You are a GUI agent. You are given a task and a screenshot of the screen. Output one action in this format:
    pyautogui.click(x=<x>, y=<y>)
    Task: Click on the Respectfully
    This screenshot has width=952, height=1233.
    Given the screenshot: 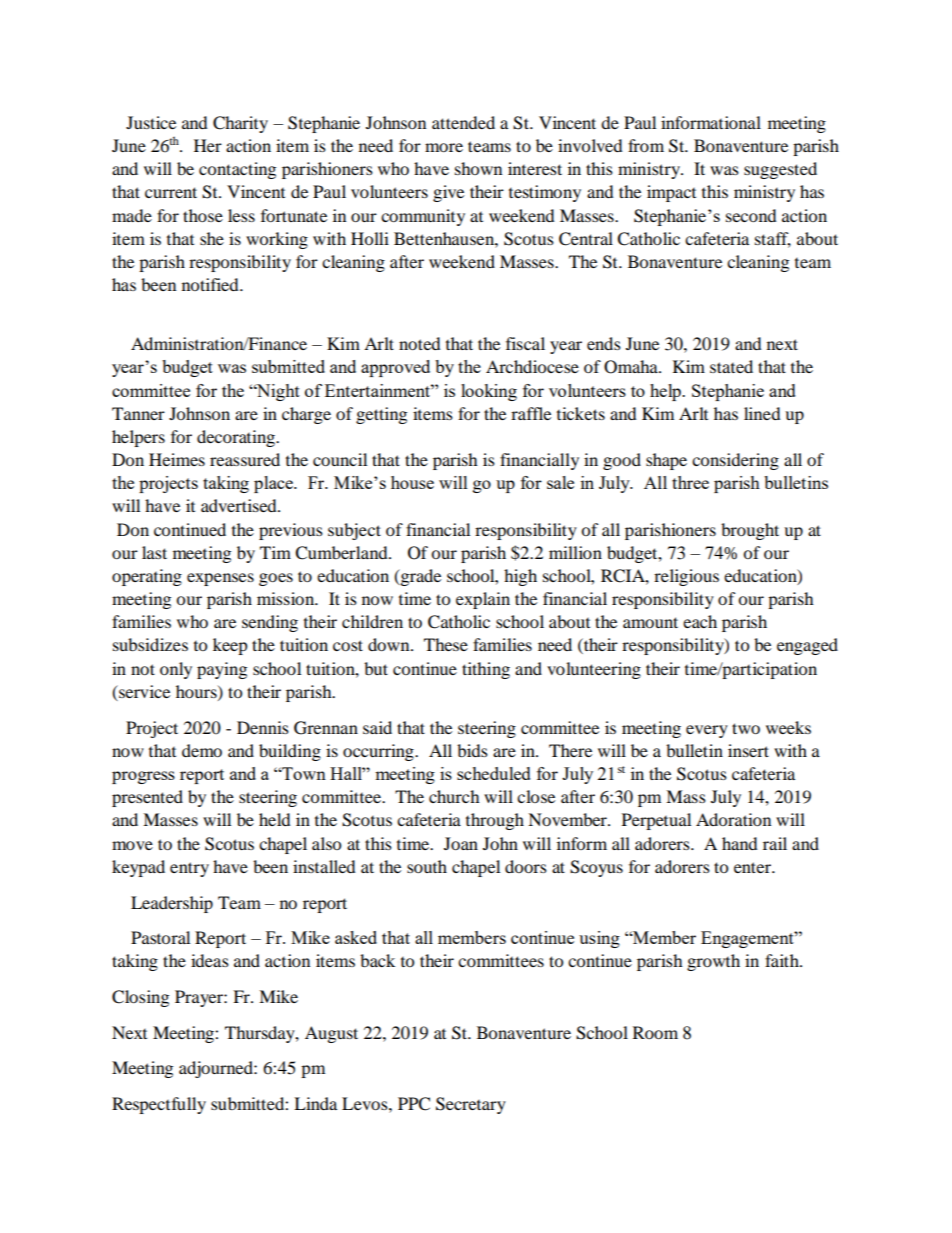 What is the action you would take?
    pyautogui.click(x=159, y=1105)
